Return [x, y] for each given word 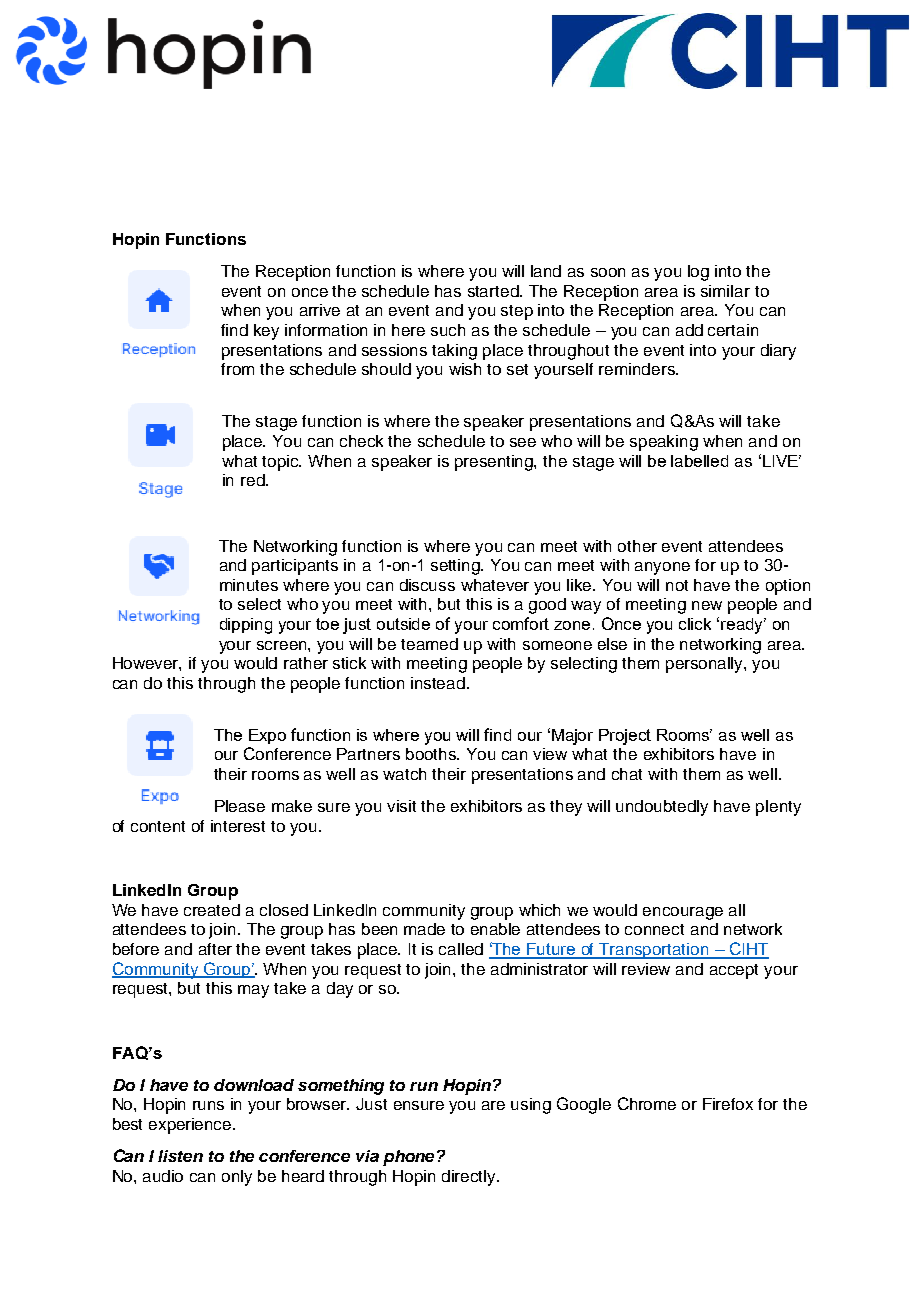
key [266, 332]
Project [625, 737]
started [494, 291]
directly [470, 1178]
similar [725, 291]
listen [180, 1156]
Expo [267, 736]
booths [432, 754]
